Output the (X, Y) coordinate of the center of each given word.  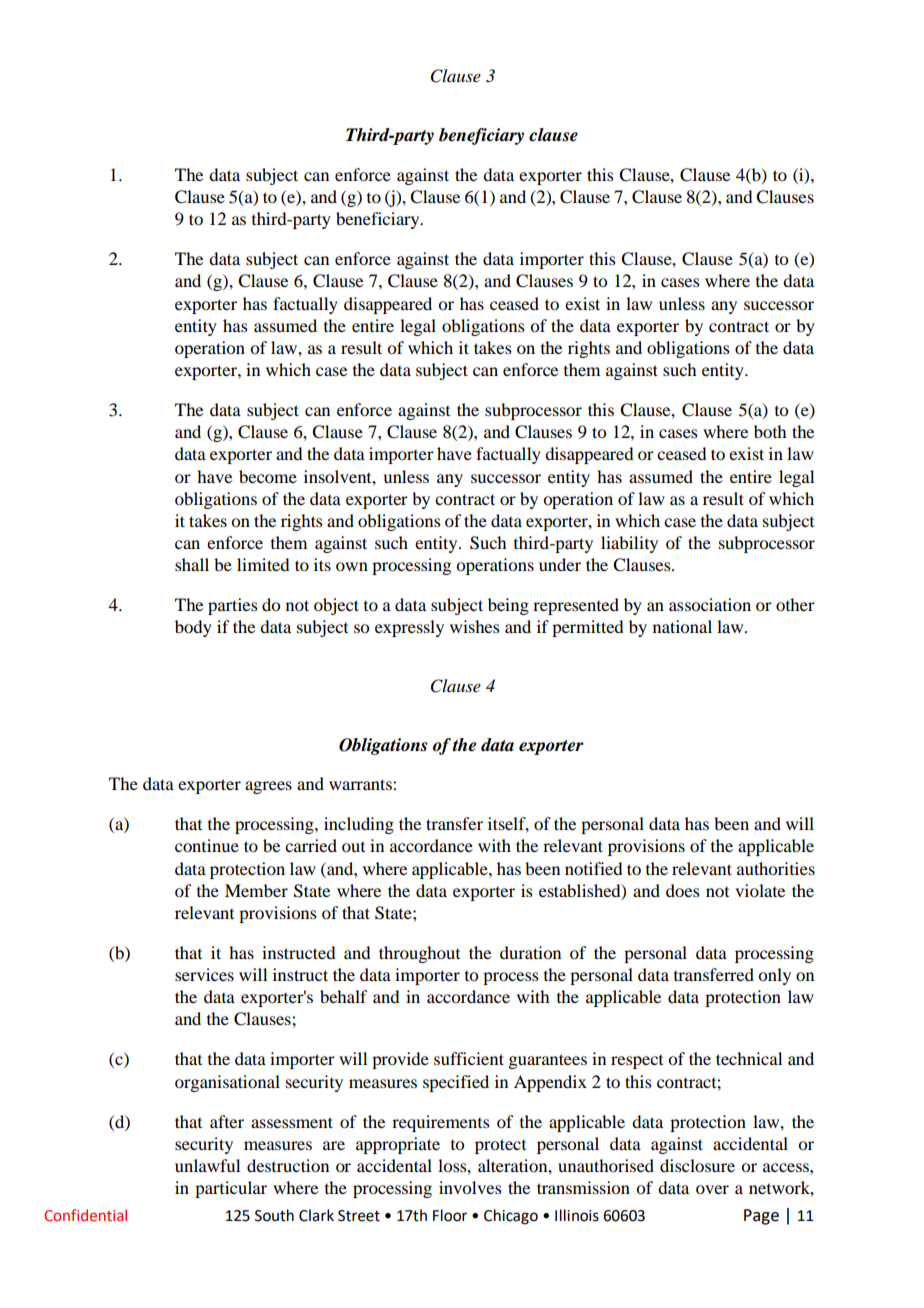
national (682, 626)
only (774, 976)
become (268, 476)
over (712, 1189)
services (204, 974)
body (193, 628)
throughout (419, 954)
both (770, 431)
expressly (409, 628)
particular (231, 1189)
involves (470, 1187)
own (352, 566)
